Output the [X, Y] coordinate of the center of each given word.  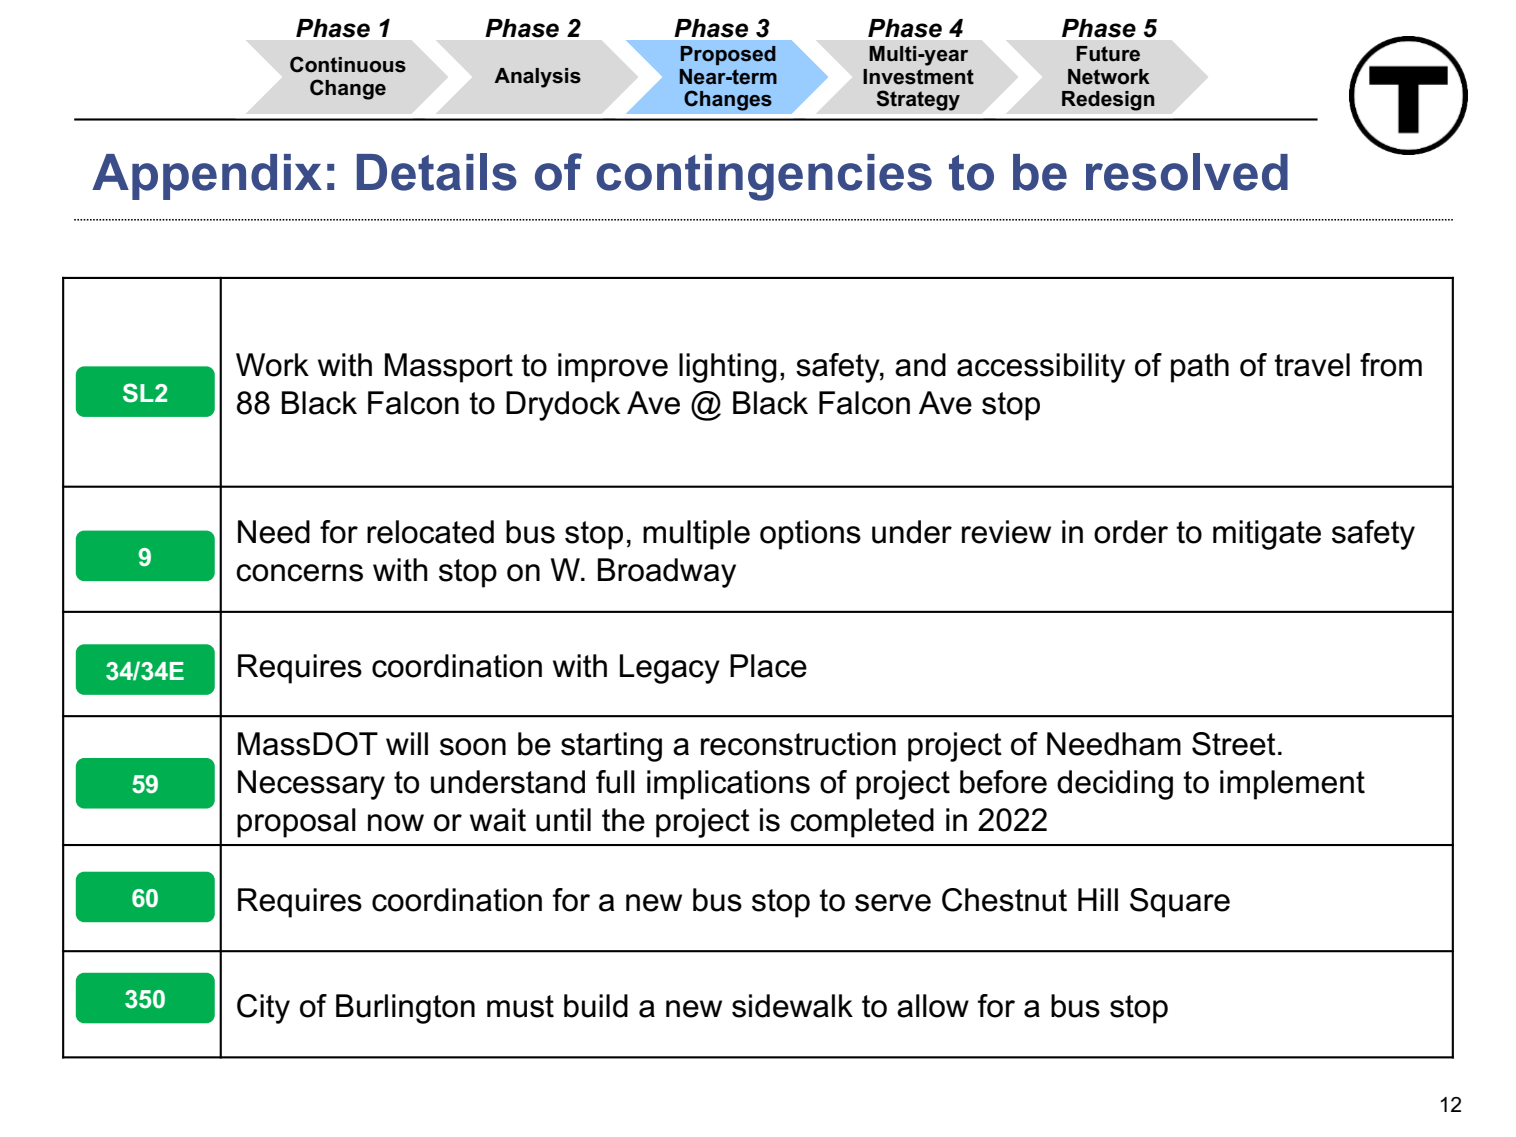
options [810, 535]
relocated [430, 532]
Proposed [728, 55]
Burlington [405, 1009]
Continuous [348, 64]
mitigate [1267, 535]
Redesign [1108, 101]
